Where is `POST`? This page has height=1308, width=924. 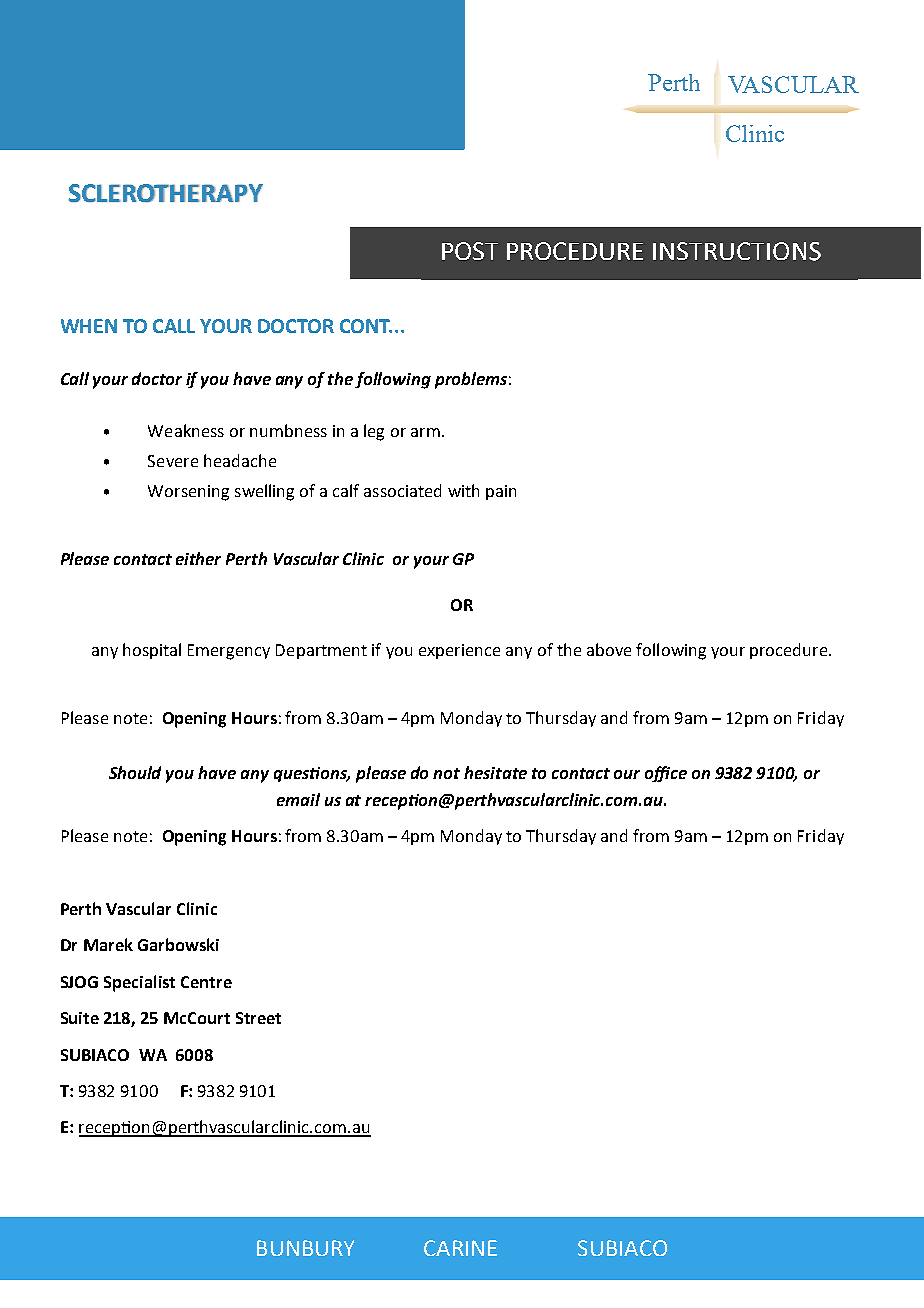
POST is located at coordinates (470, 251).
